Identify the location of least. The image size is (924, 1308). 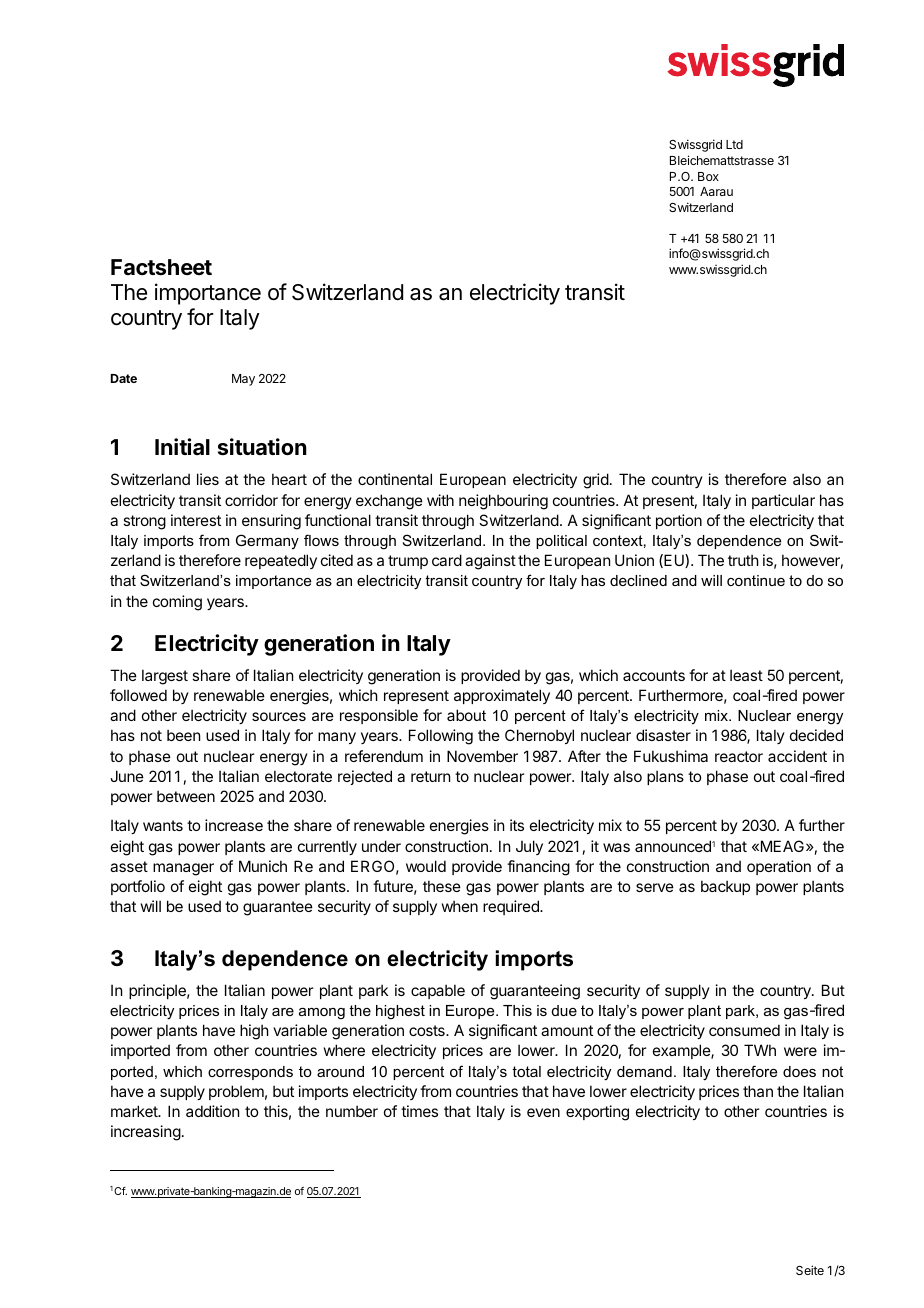
(746, 675).
